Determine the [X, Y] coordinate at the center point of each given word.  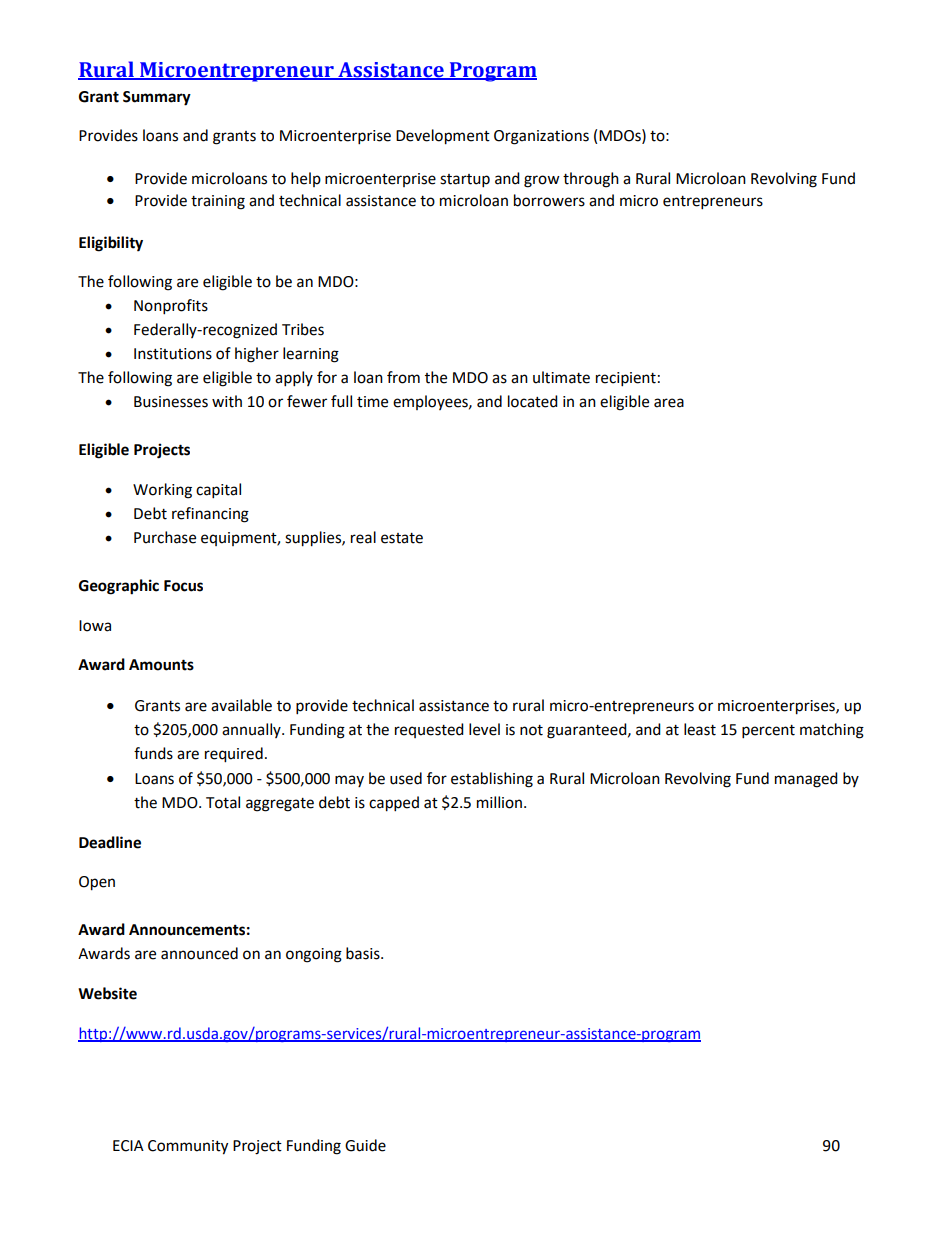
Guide [365, 1145]
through [591, 180]
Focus [183, 586]
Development [443, 137]
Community [188, 1147]
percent [768, 732]
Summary [157, 98]
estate [402, 538]
